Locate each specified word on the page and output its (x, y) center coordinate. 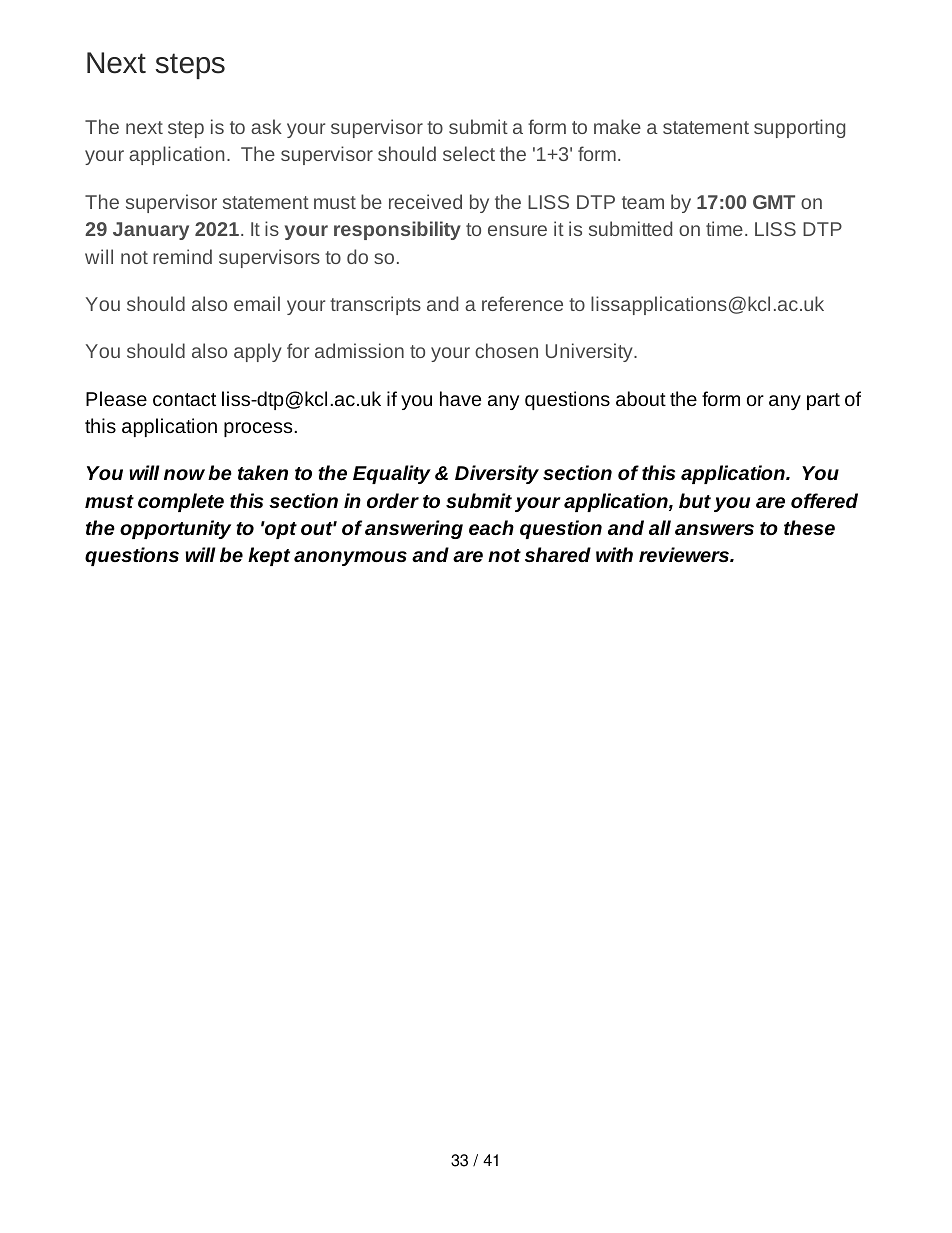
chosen (506, 350)
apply (258, 352)
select (469, 153)
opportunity (175, 529)
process (259, 429)
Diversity (497, 474)
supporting (799, 128)
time (724, 228)
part (823, 401)
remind (182, 256)
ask (266, 126)
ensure (517, 230)
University (590, 352)
